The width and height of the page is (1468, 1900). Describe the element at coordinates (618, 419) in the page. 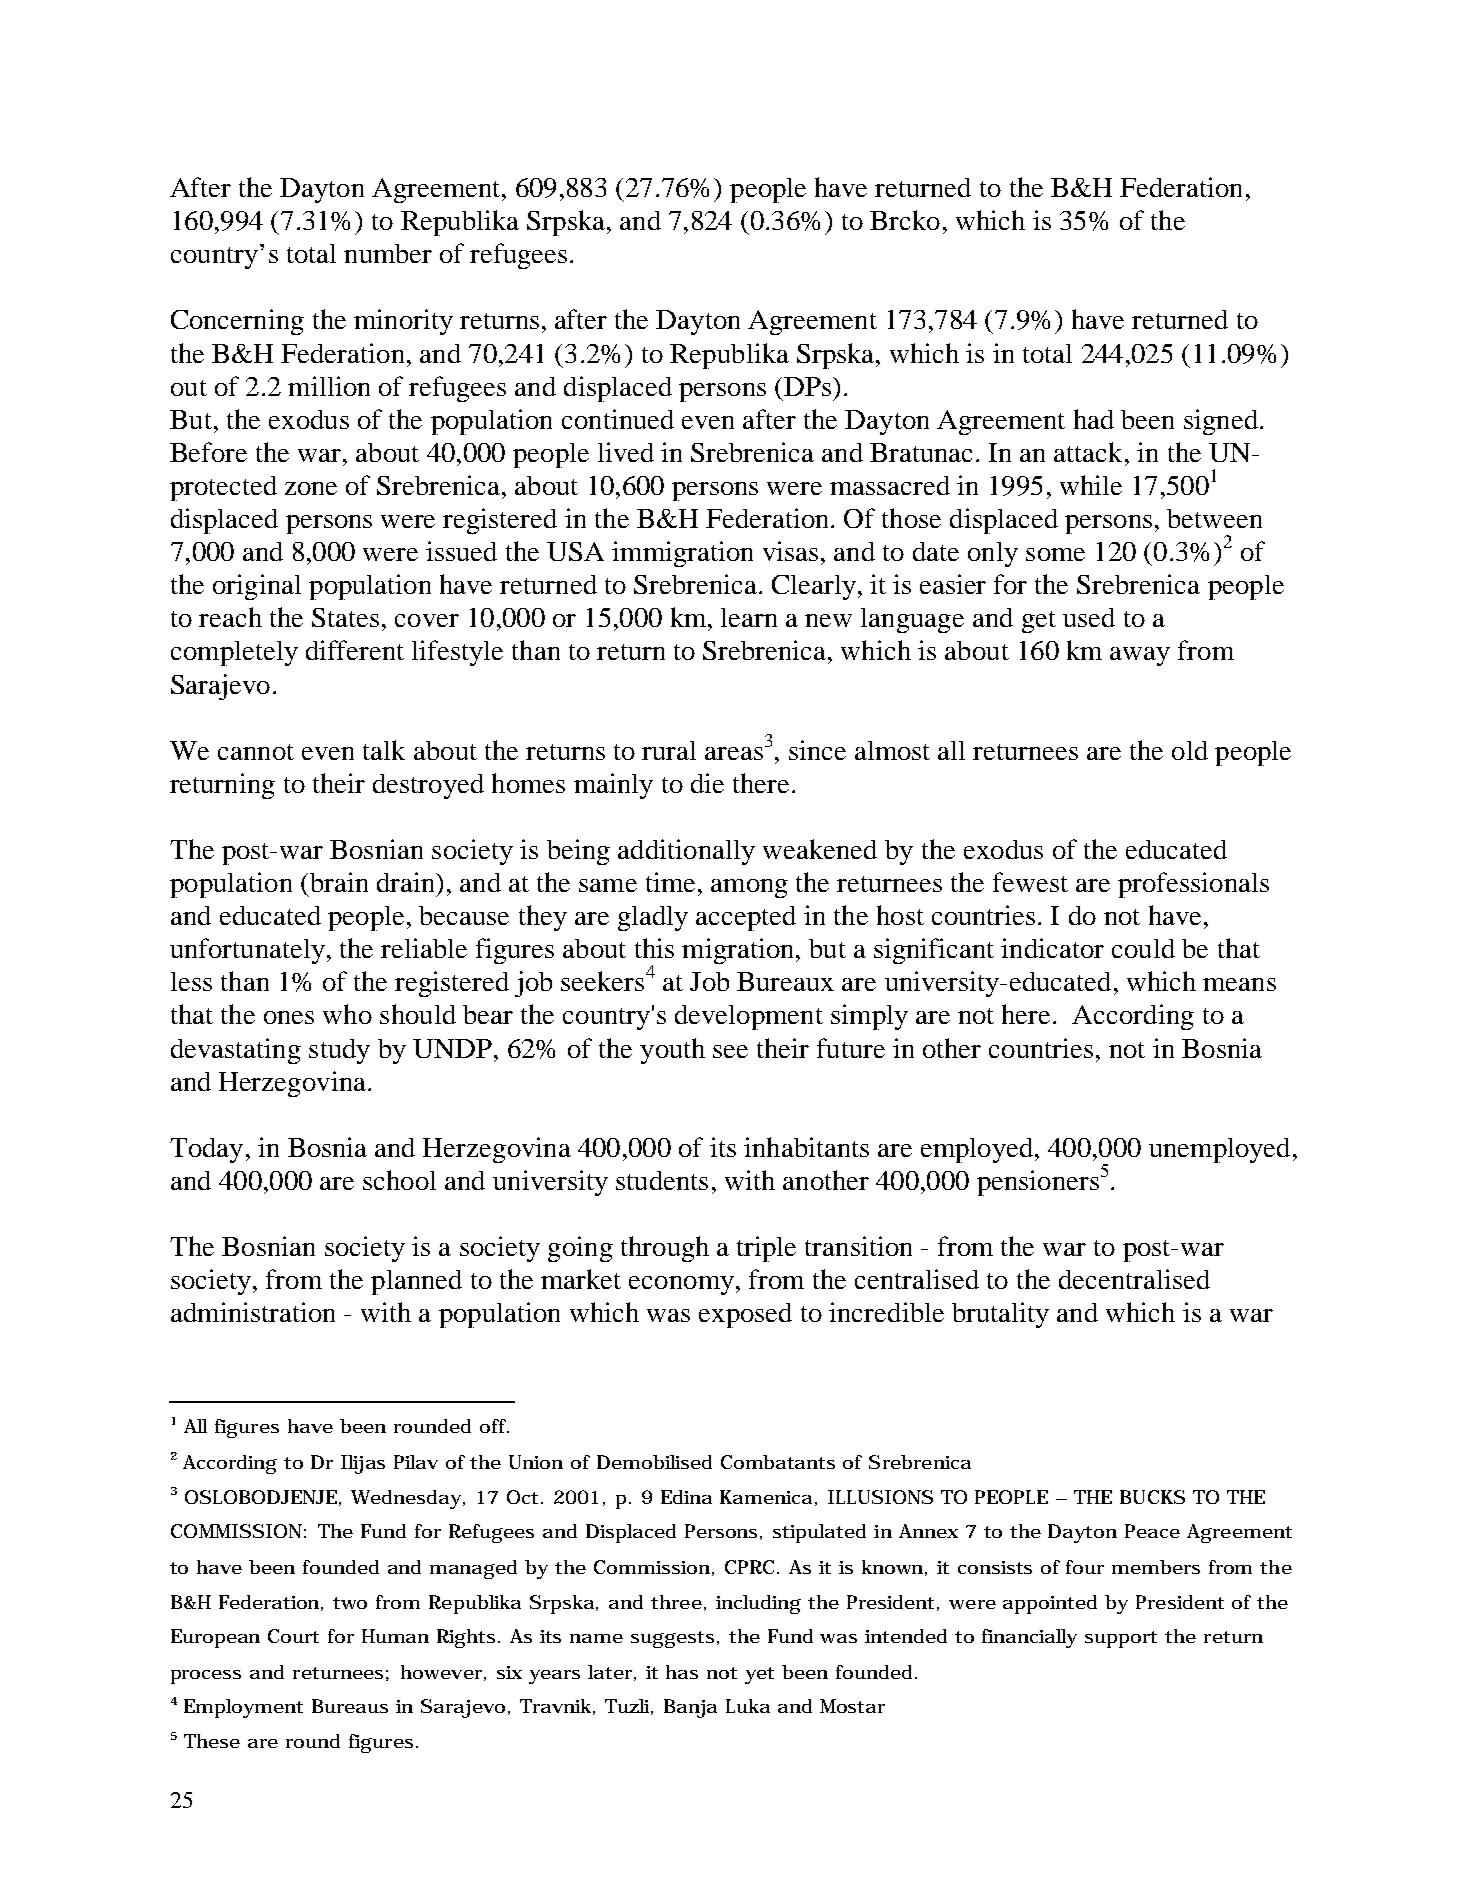

I see `continued` at that location.
